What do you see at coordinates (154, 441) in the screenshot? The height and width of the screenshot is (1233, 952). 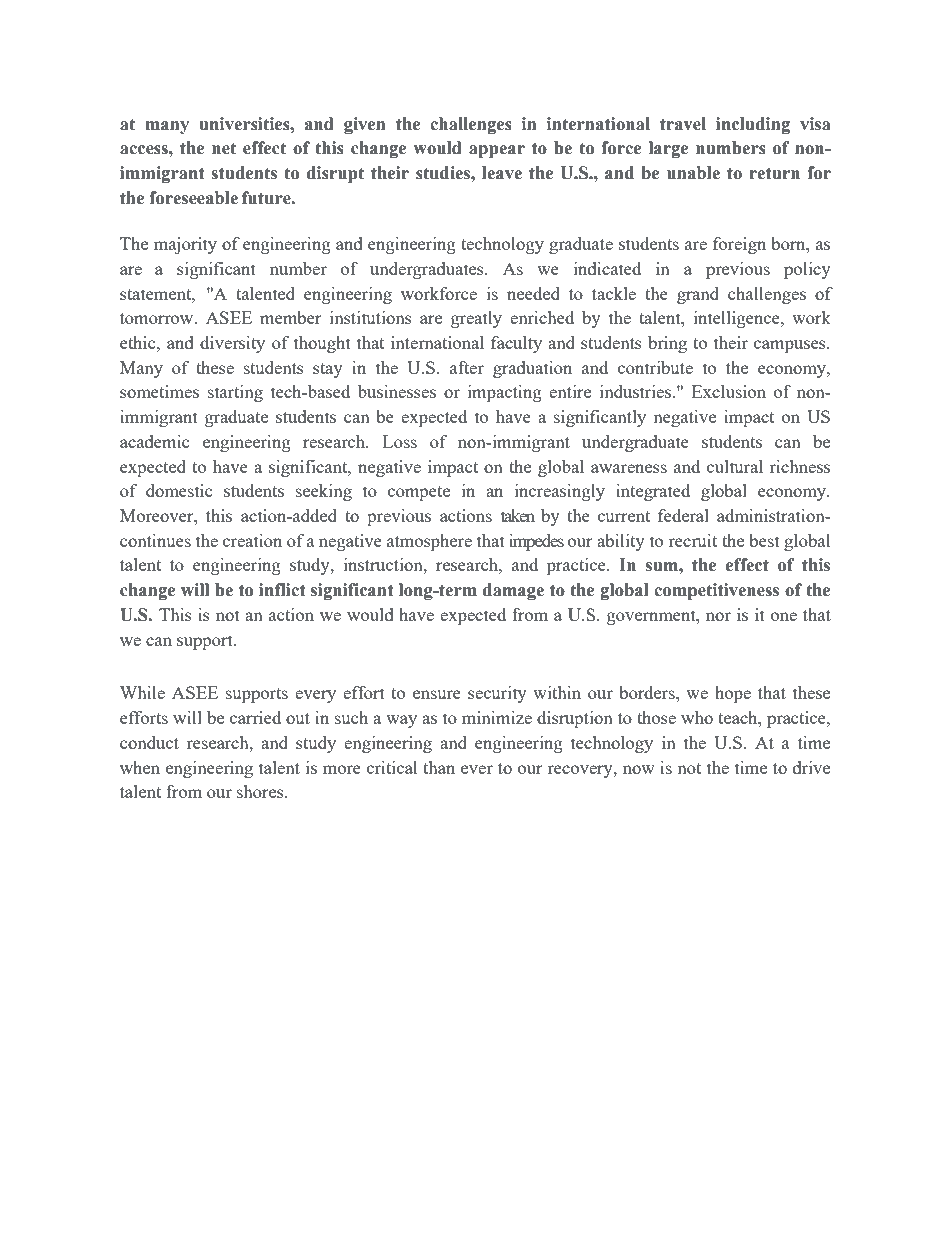 I see `academic` at bounding box center [154, 441].
